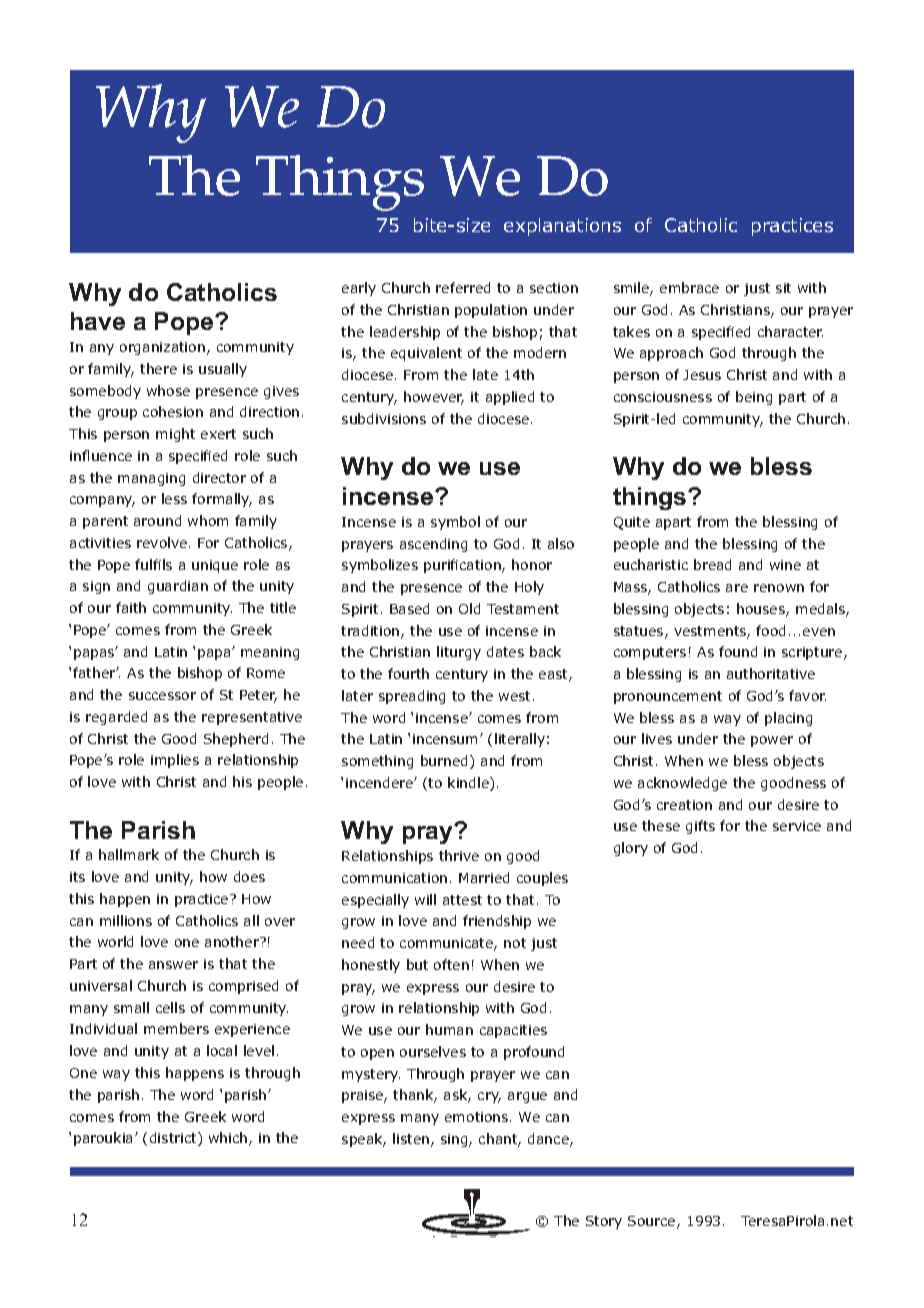 The height and width of the screenshot is (1308, 924). I want to click on glory, so click(631, 849).
